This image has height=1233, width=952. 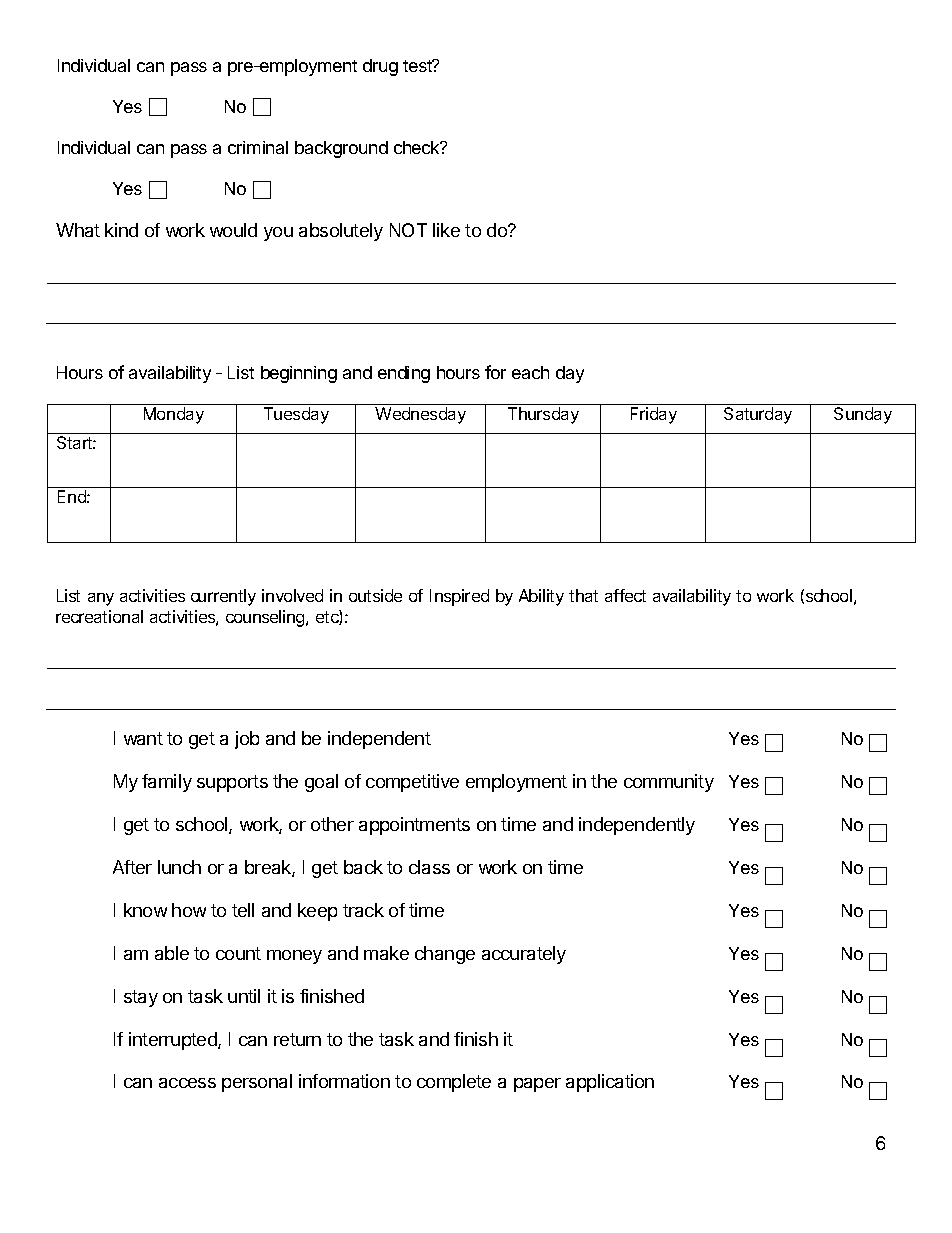 What do you see at coordinates (414, 826) in the image?
I see `appointments` at bounding box center [414, 826].
